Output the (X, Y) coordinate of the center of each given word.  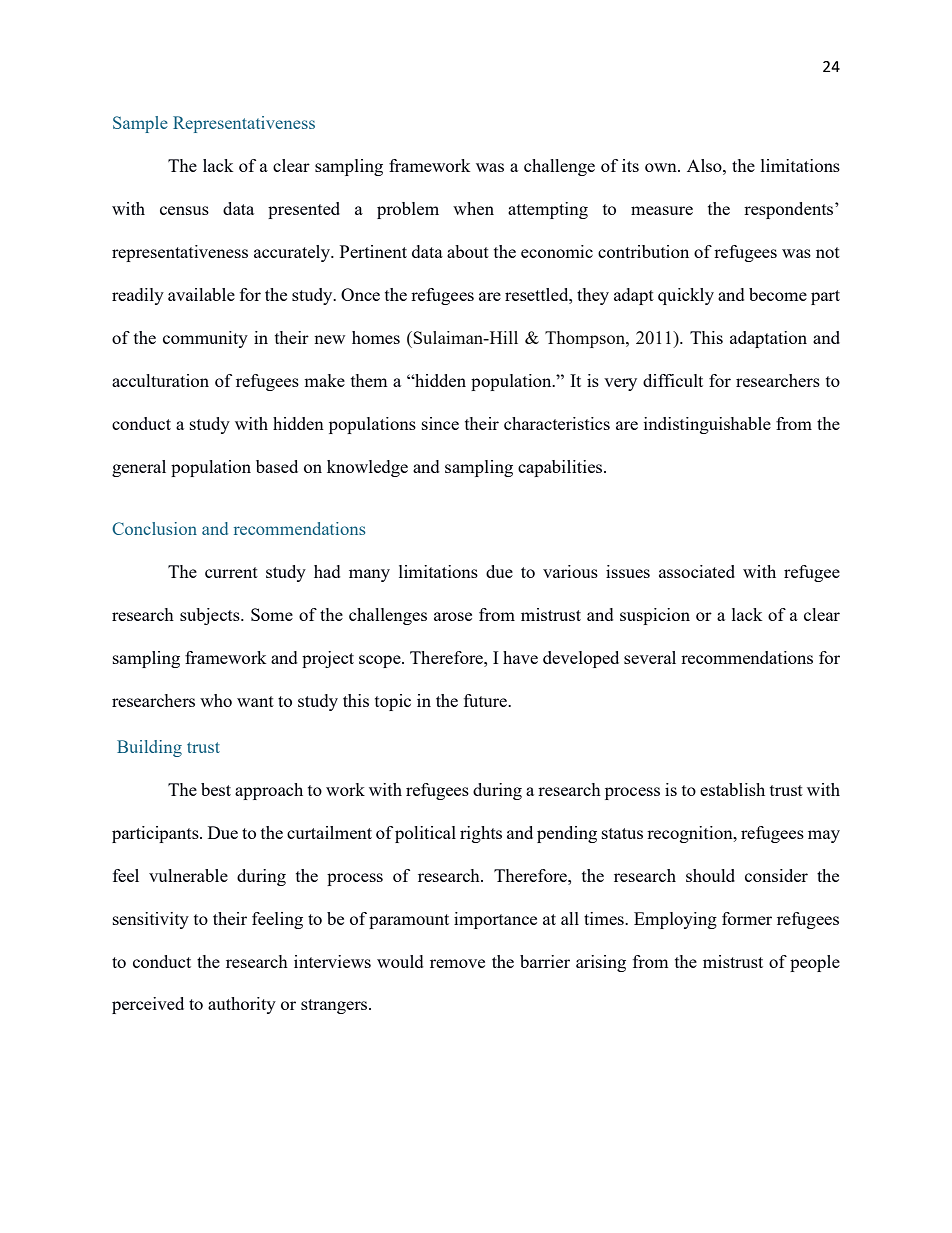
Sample (140, 124)
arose (453, 616)
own (662, 167)
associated (697, 571)
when (473, 208)
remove (457, 963)
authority (242, 1005)
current (231, 572)
